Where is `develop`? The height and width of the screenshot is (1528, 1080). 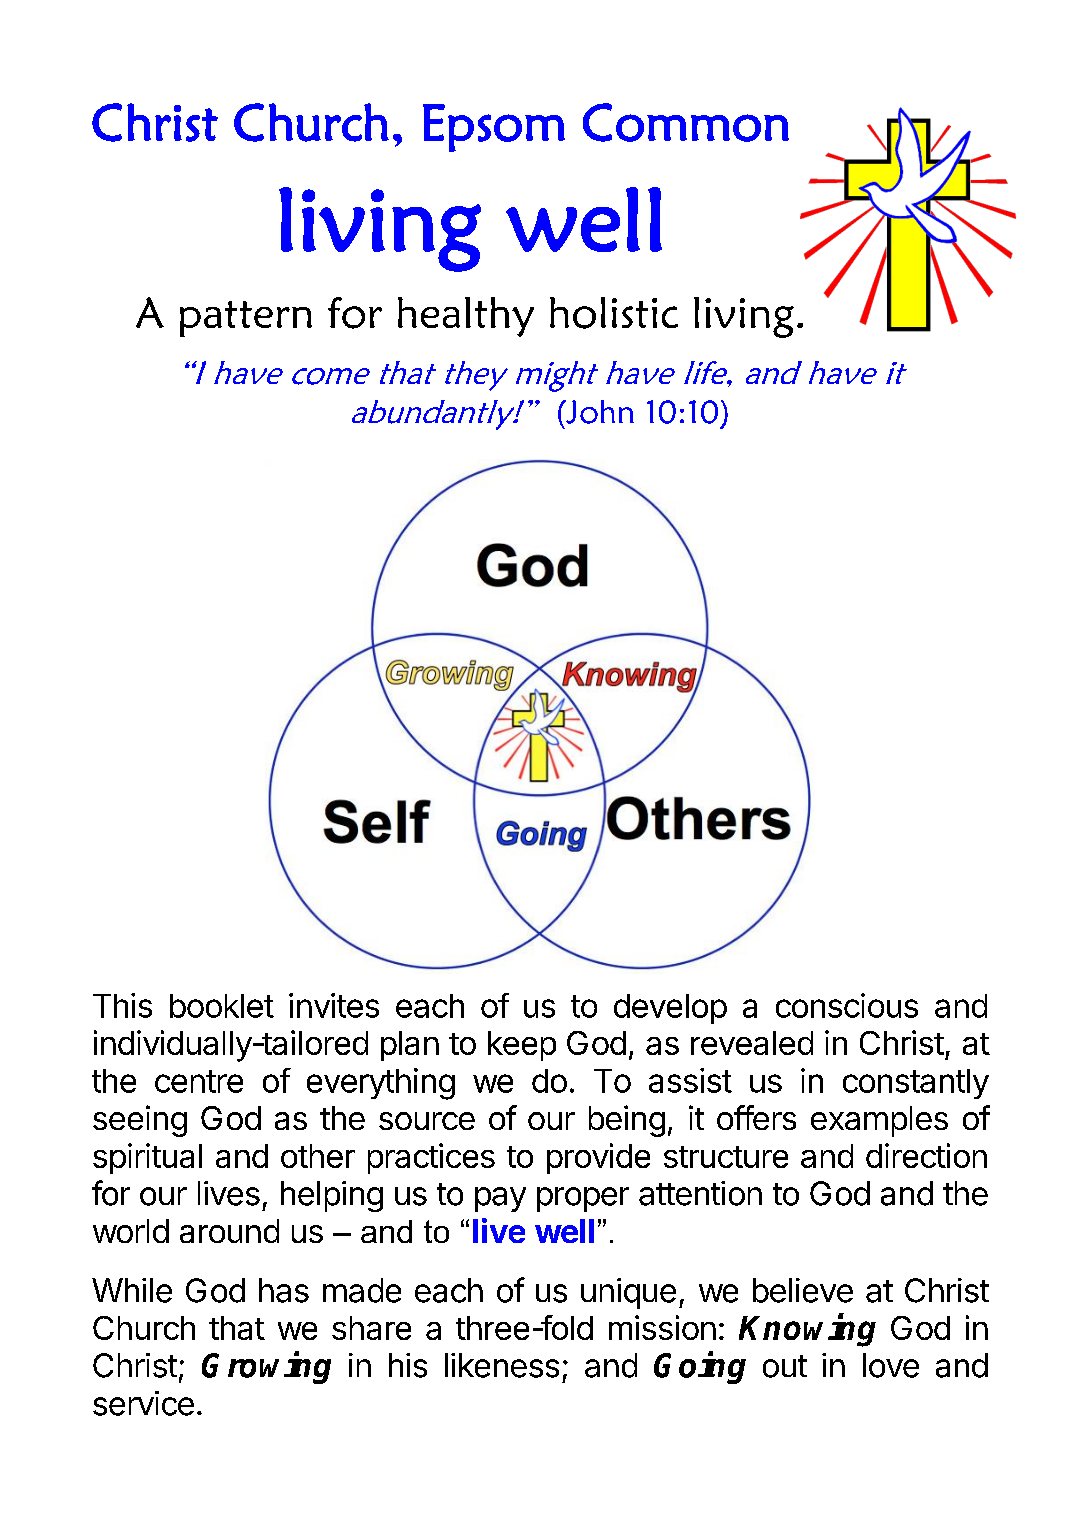 develop is located at coordinates (670, 1009).
